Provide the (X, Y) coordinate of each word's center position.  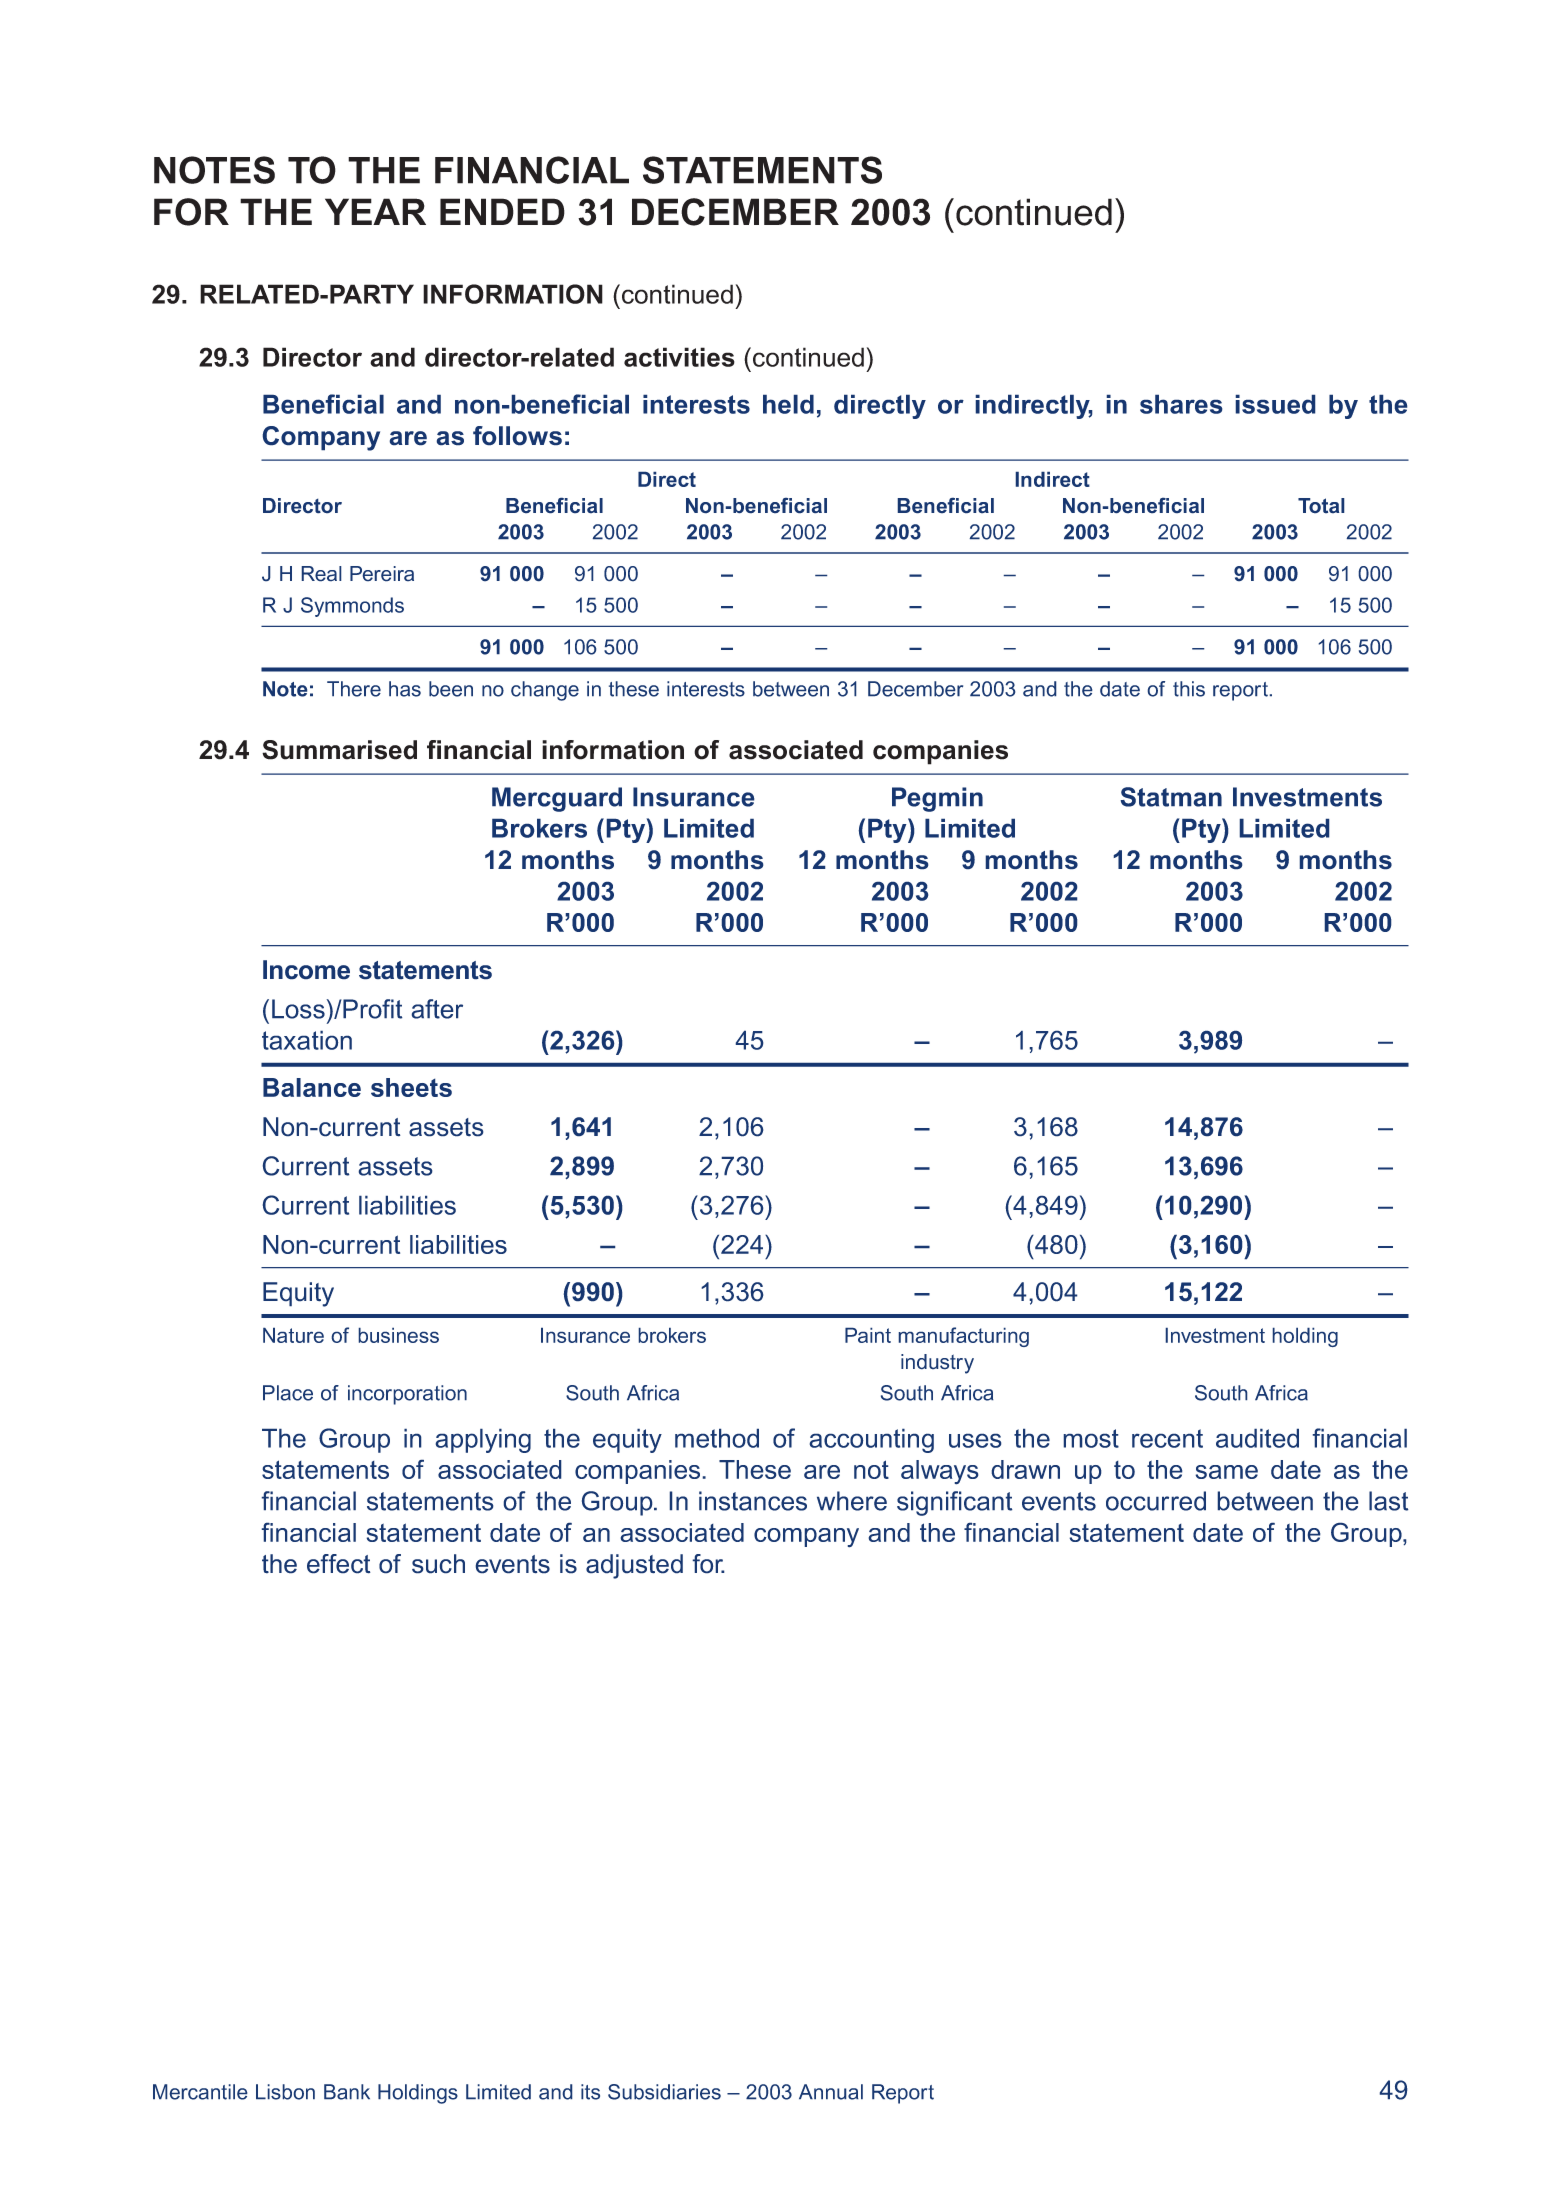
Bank (347, 2092)
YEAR (375, 211)
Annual (831, 2092)
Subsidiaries (664, 2092)
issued (1275, 404)
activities (679, 357)
